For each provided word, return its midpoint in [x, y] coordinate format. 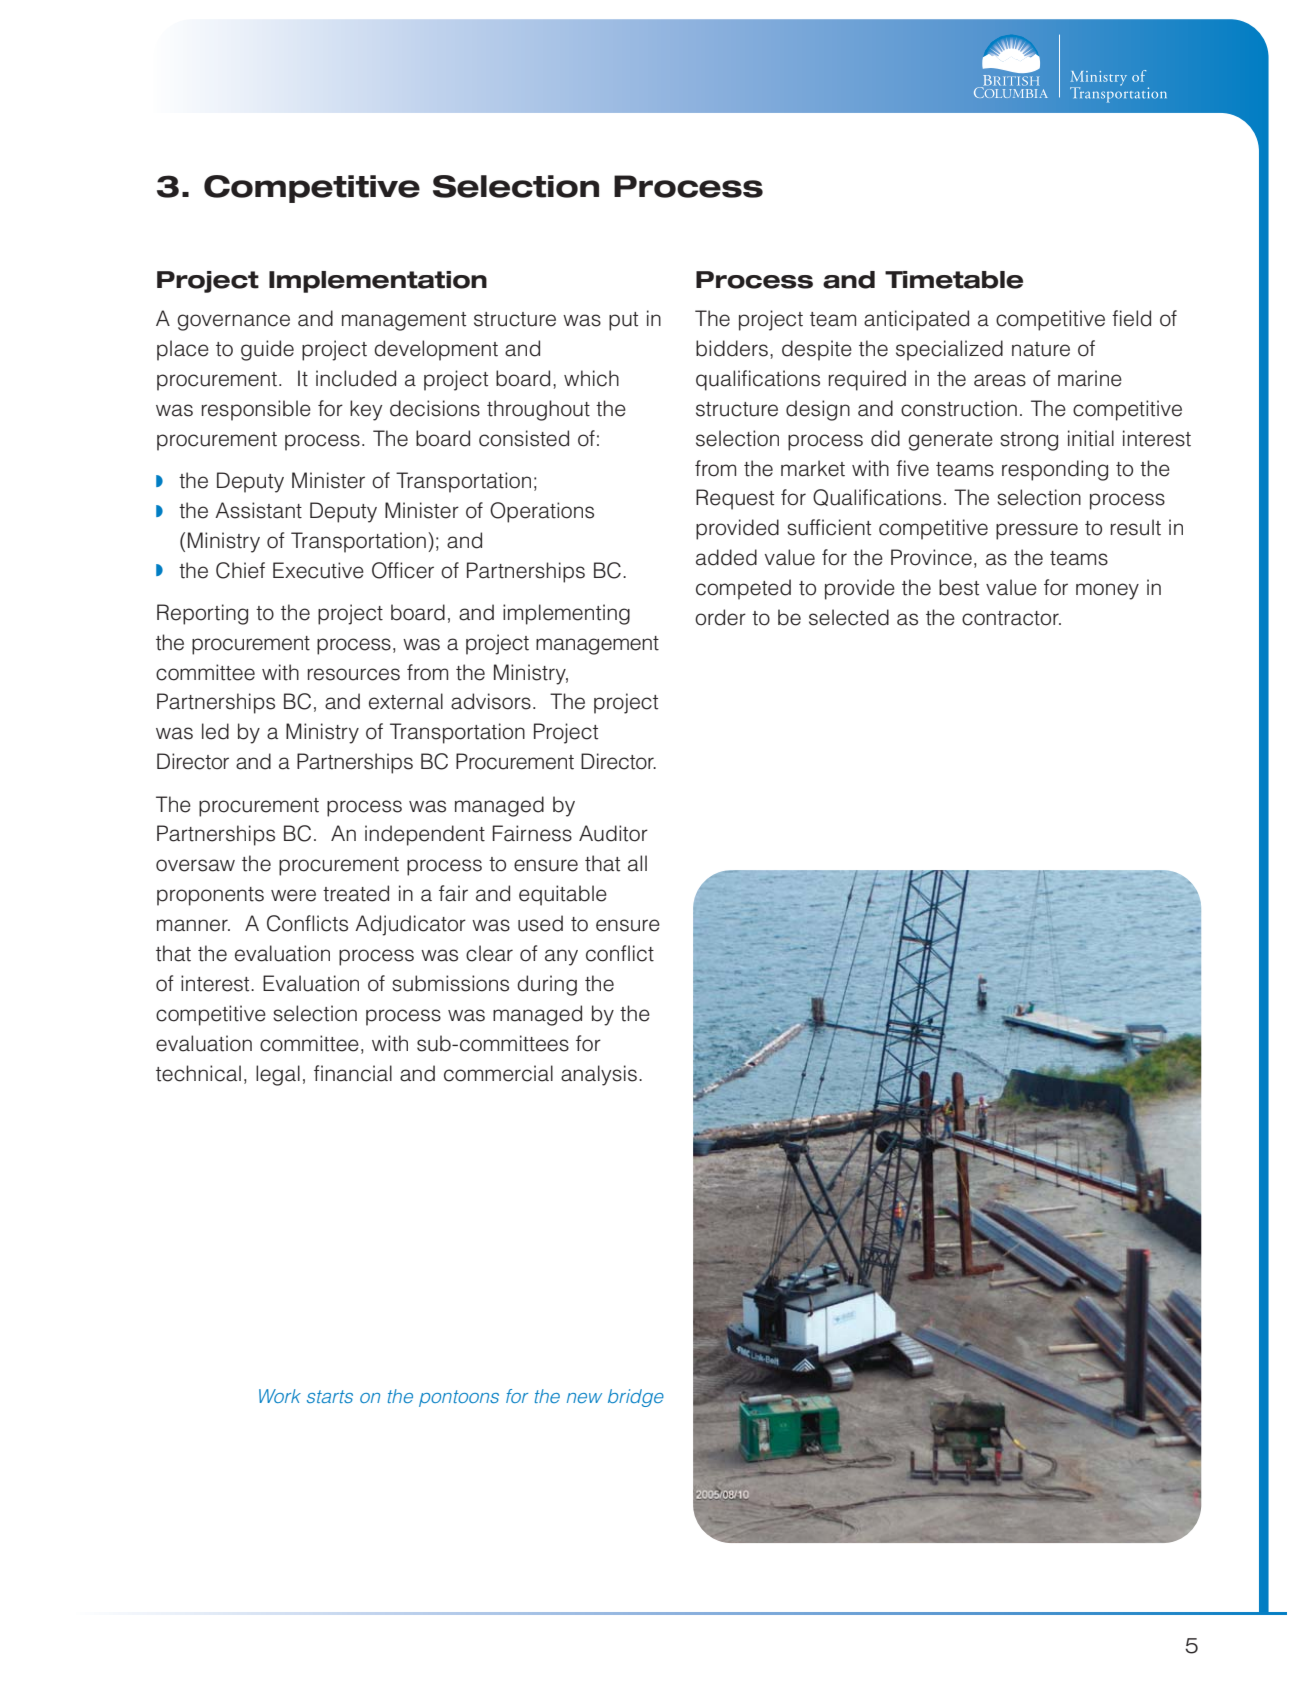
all [637, 863]
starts [330, 1396]
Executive [318, 570]
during [547, 985]
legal [278, 1075]
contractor [1011, 618]
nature [1041, 349]
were [293, 895]
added [726, 557]
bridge [636, 1398]
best [959, 587]
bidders [732, 348]
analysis [599, 1075]
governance [233, 322]
